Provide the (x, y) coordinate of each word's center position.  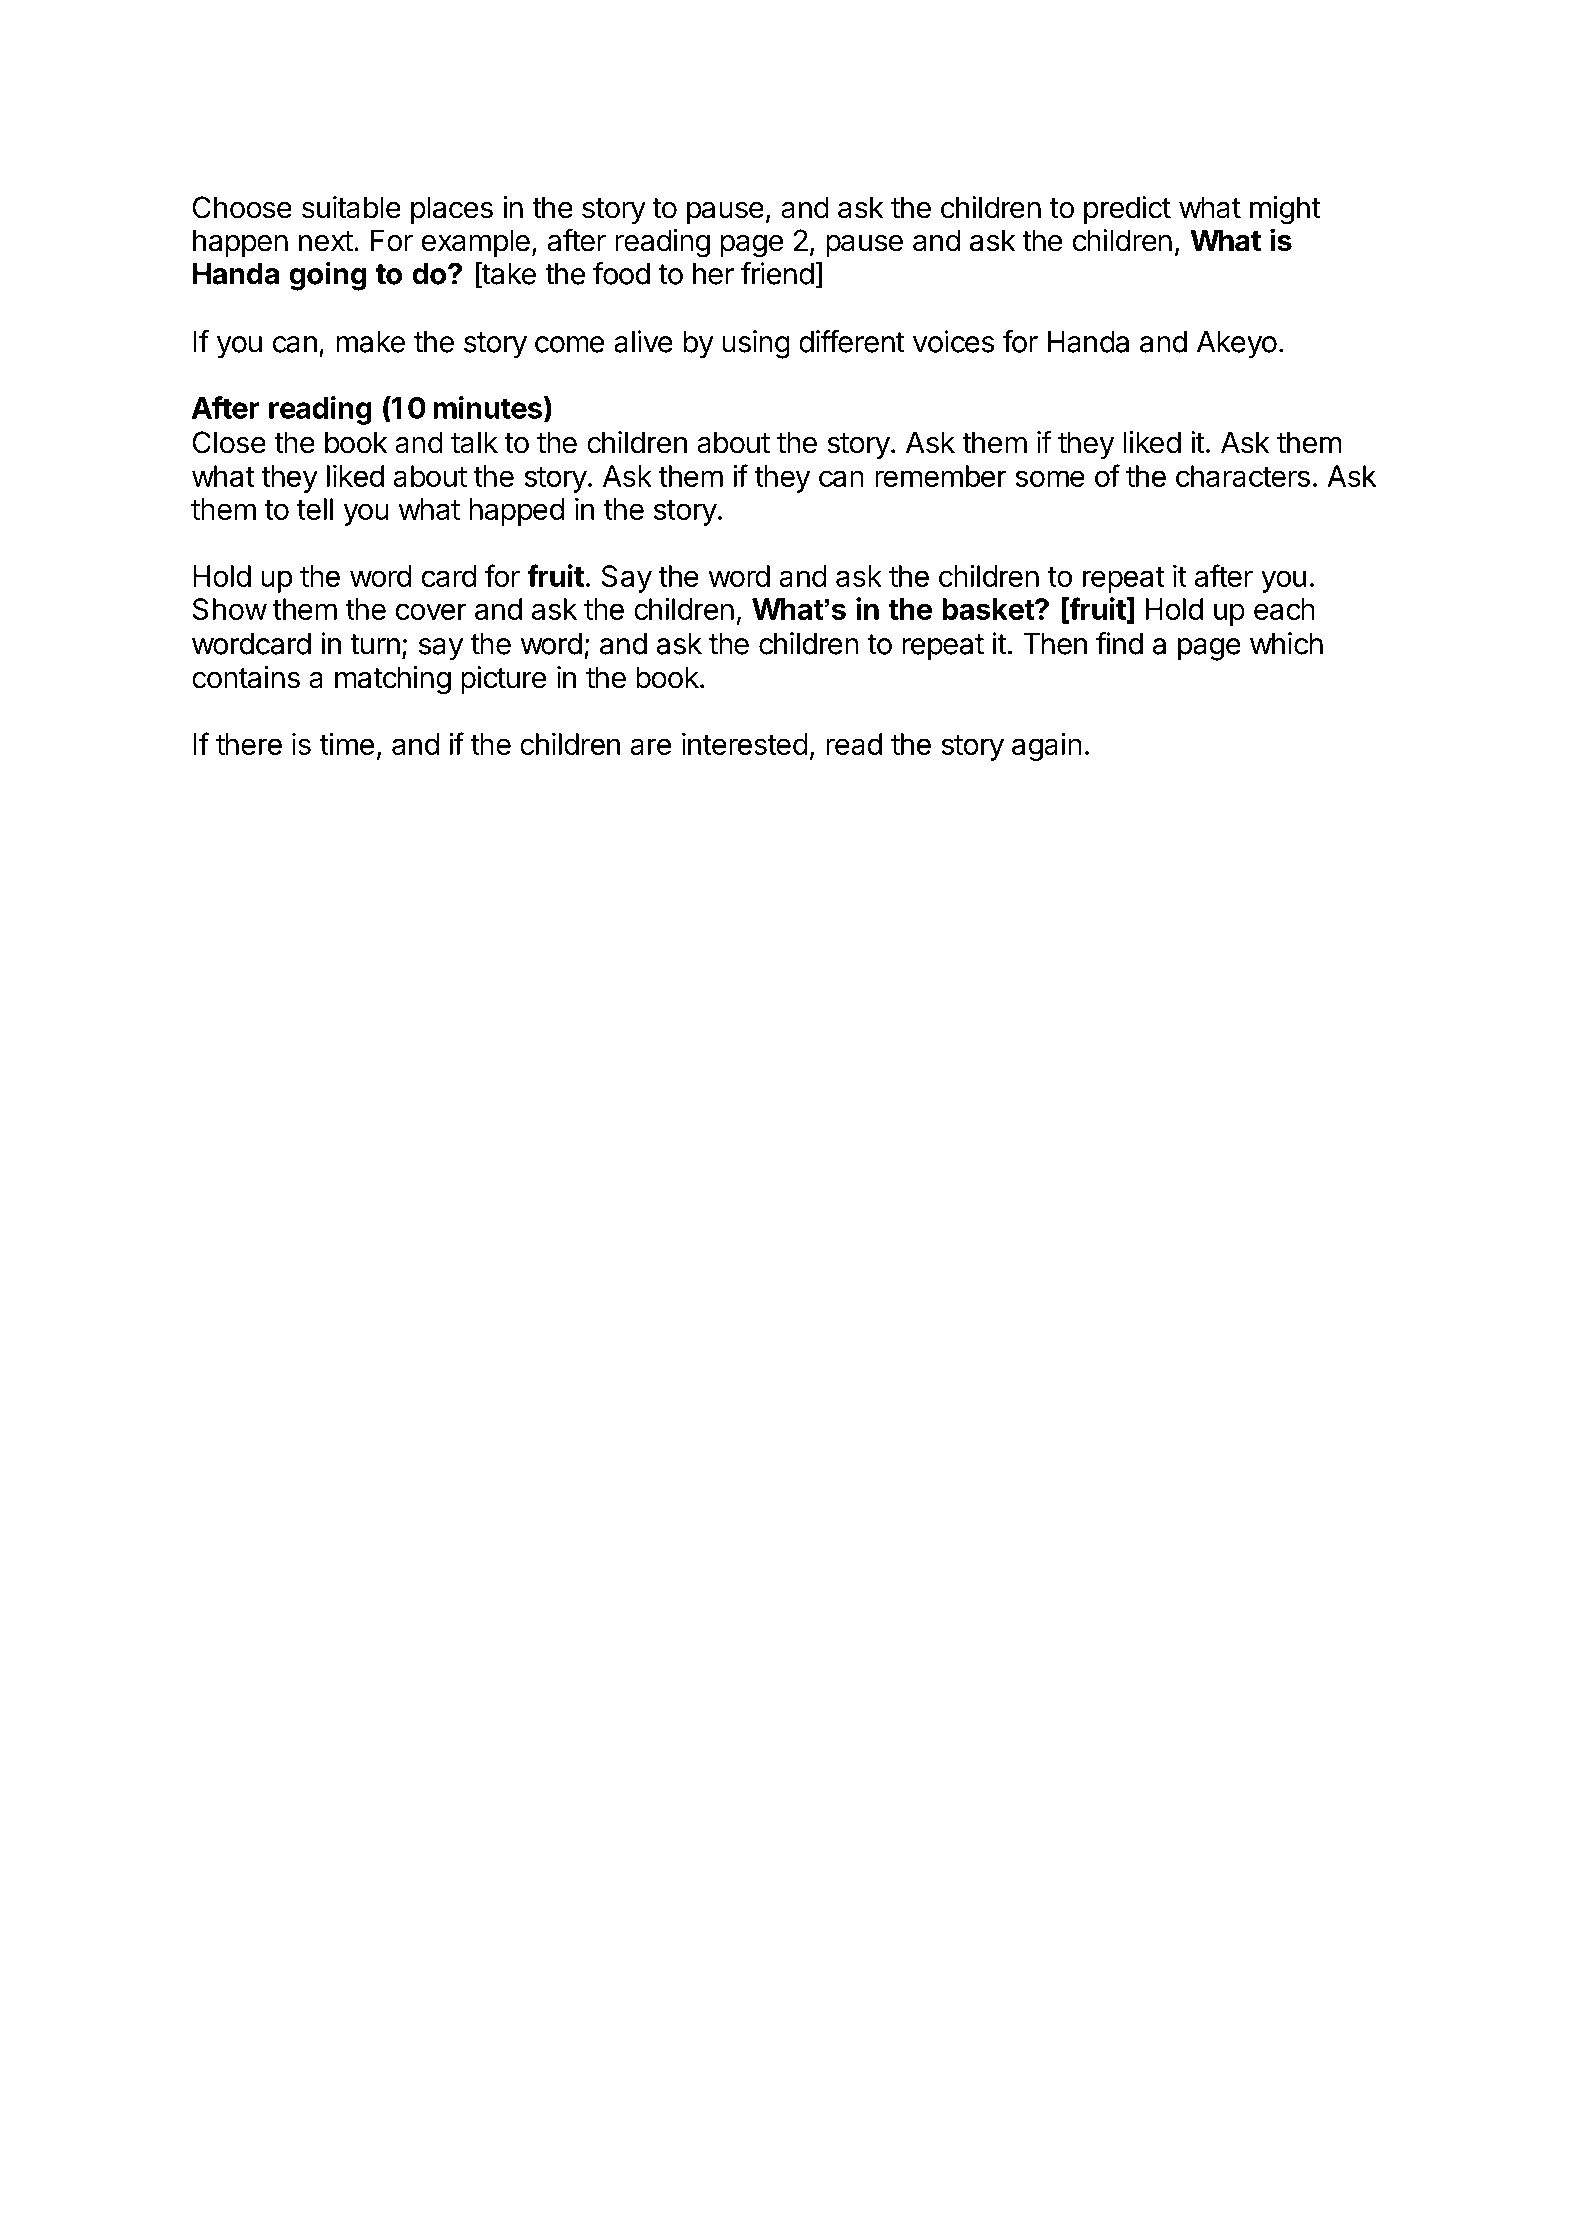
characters (1243, 476)
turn (375, 644)
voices (954, 341)
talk (474, 442)
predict (1127, 210)
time (347, 744)
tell (315, 509)
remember (941, 476)
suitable (351, 207)
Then (1055, 644)
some (1050, 478)
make (370, 342)
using (756, 344)
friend (777, 273)
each (1284, 609)
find (1119, 643)
